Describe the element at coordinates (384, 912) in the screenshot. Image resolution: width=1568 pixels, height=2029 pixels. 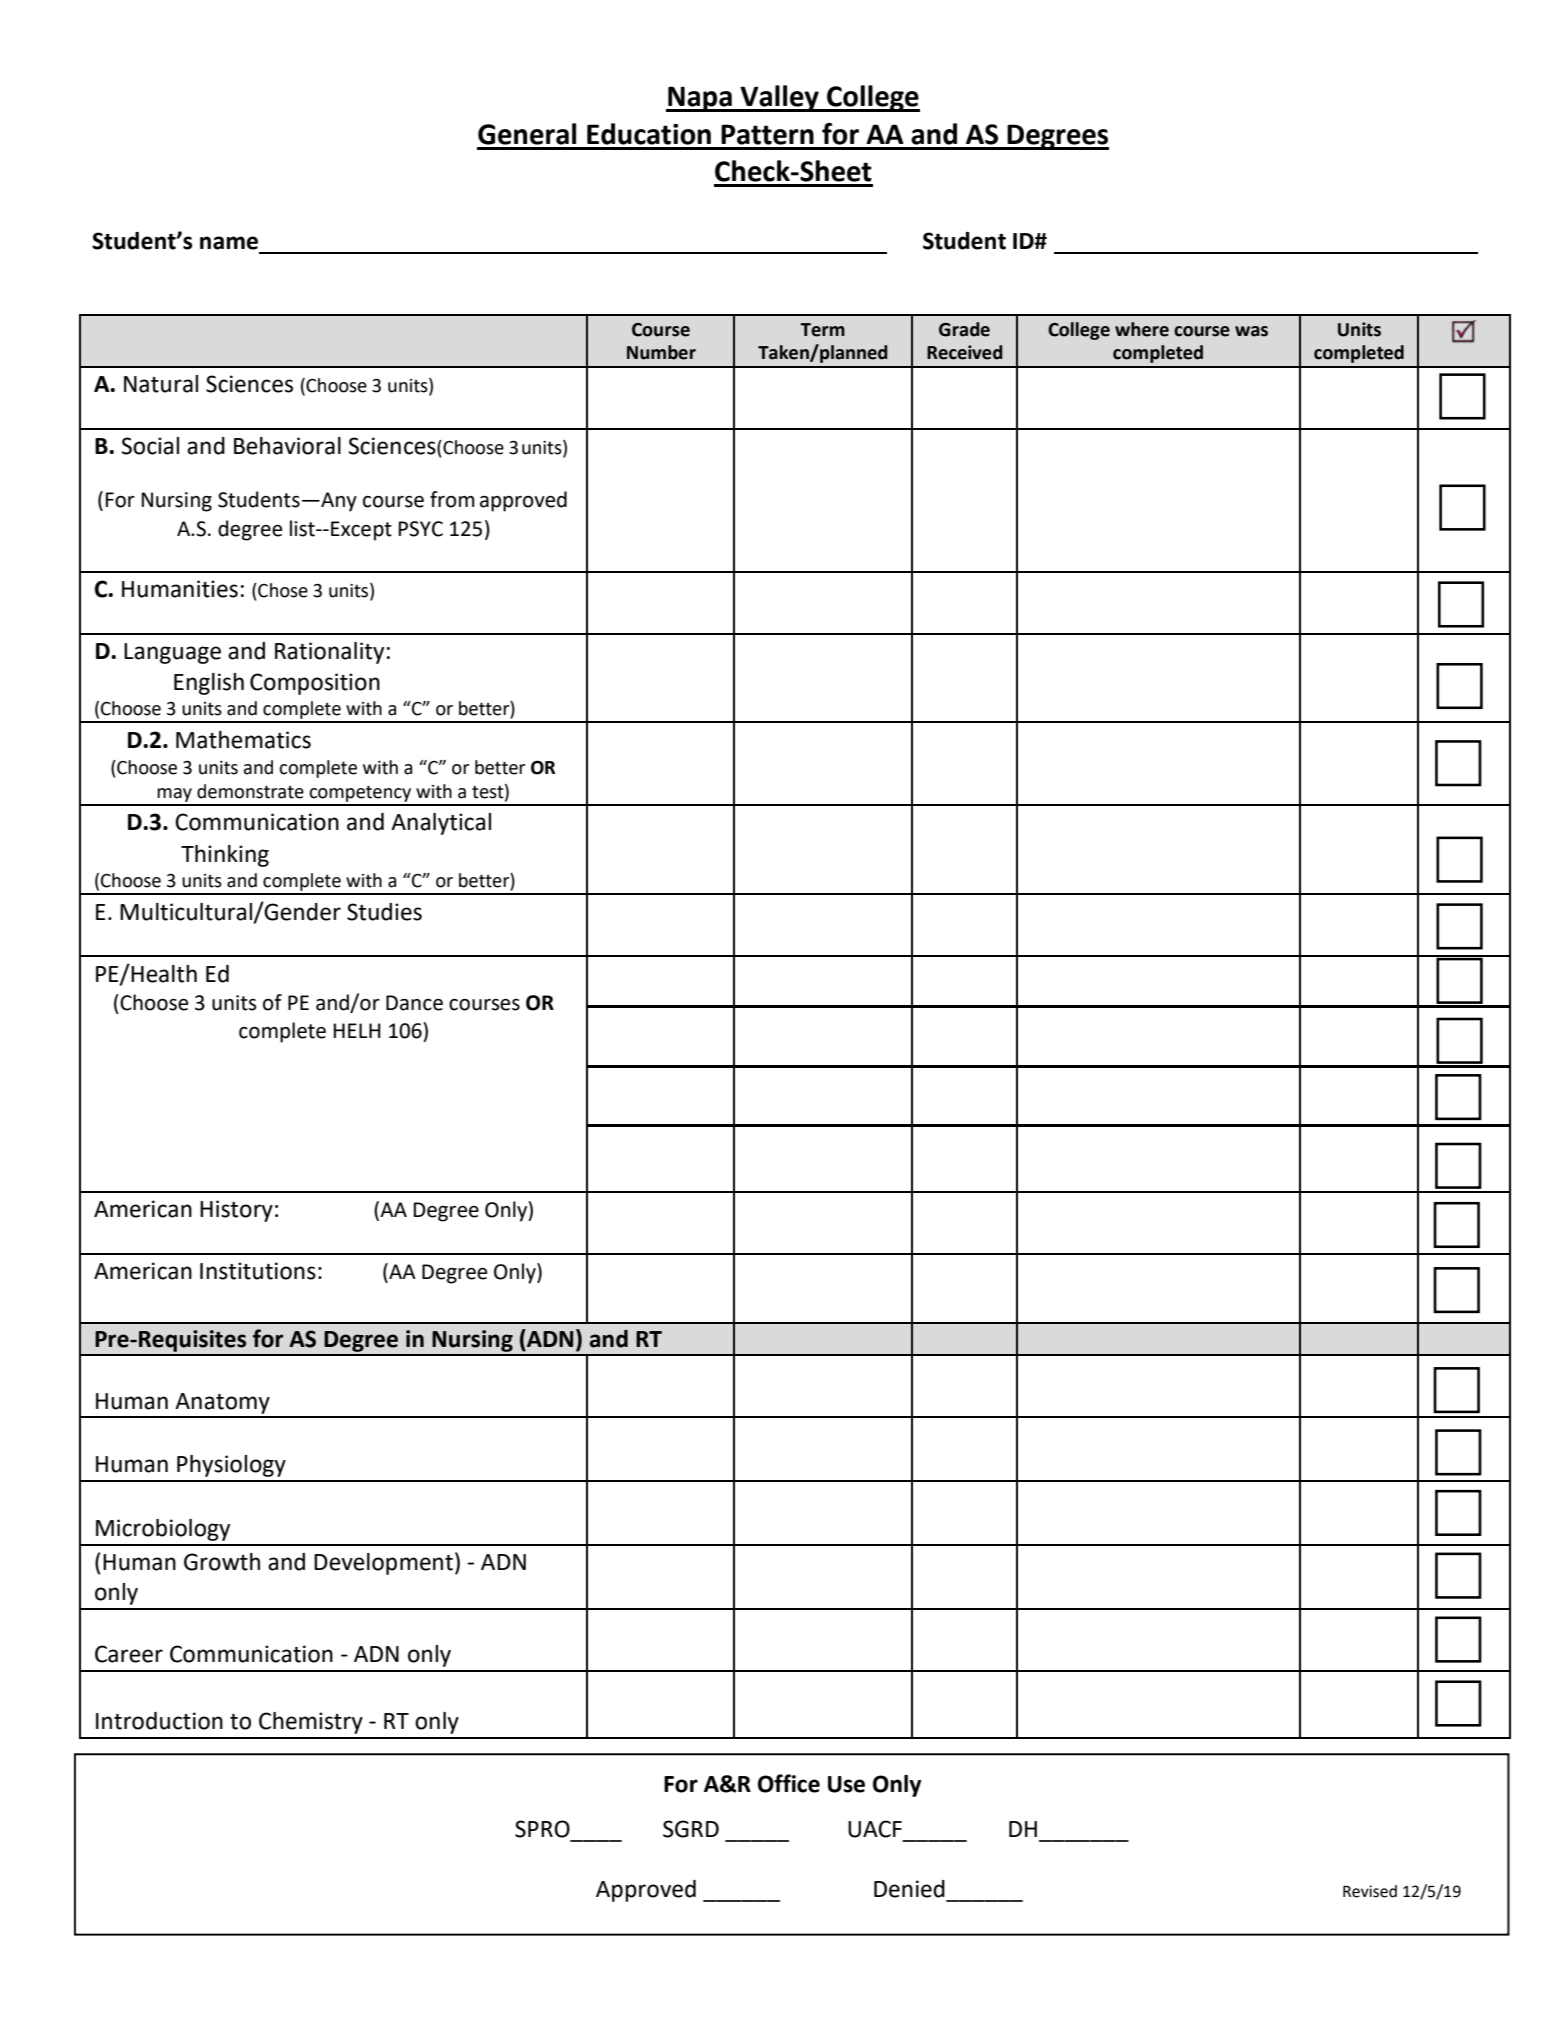
I see `Studies` at that location.
